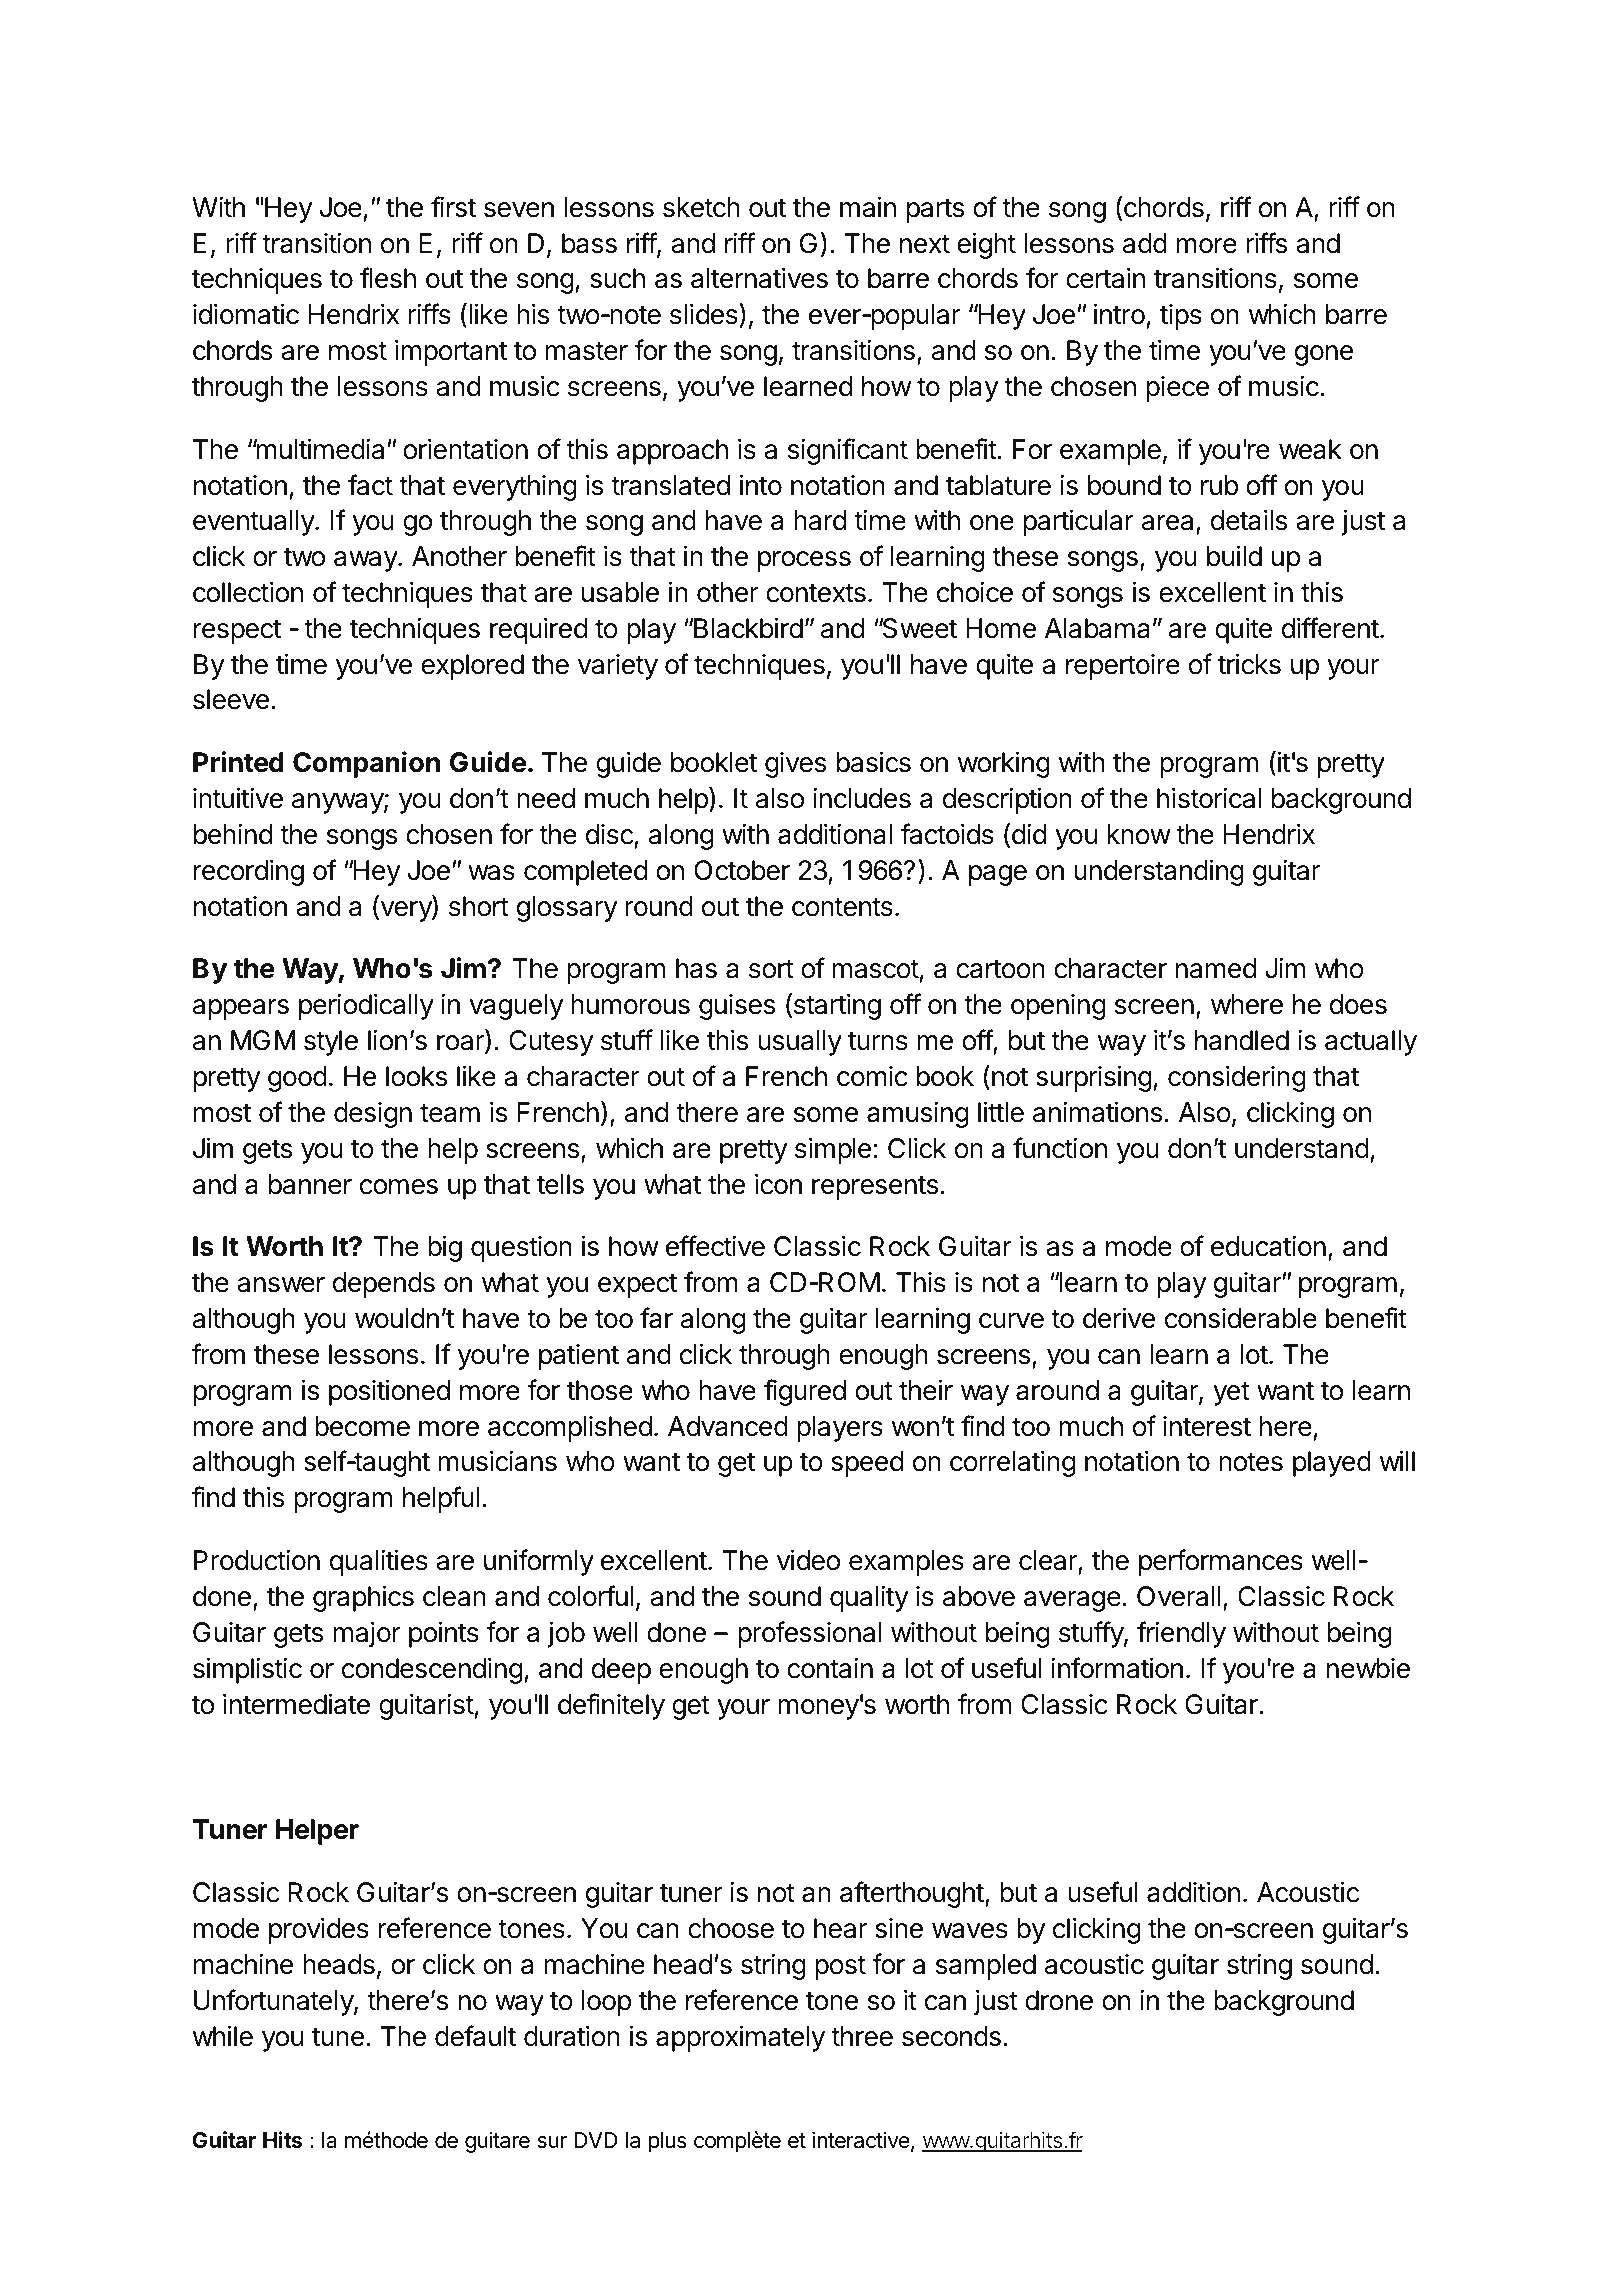 This page has height=2281, width=1612. I want to click on Companion, so click(366, 764).
